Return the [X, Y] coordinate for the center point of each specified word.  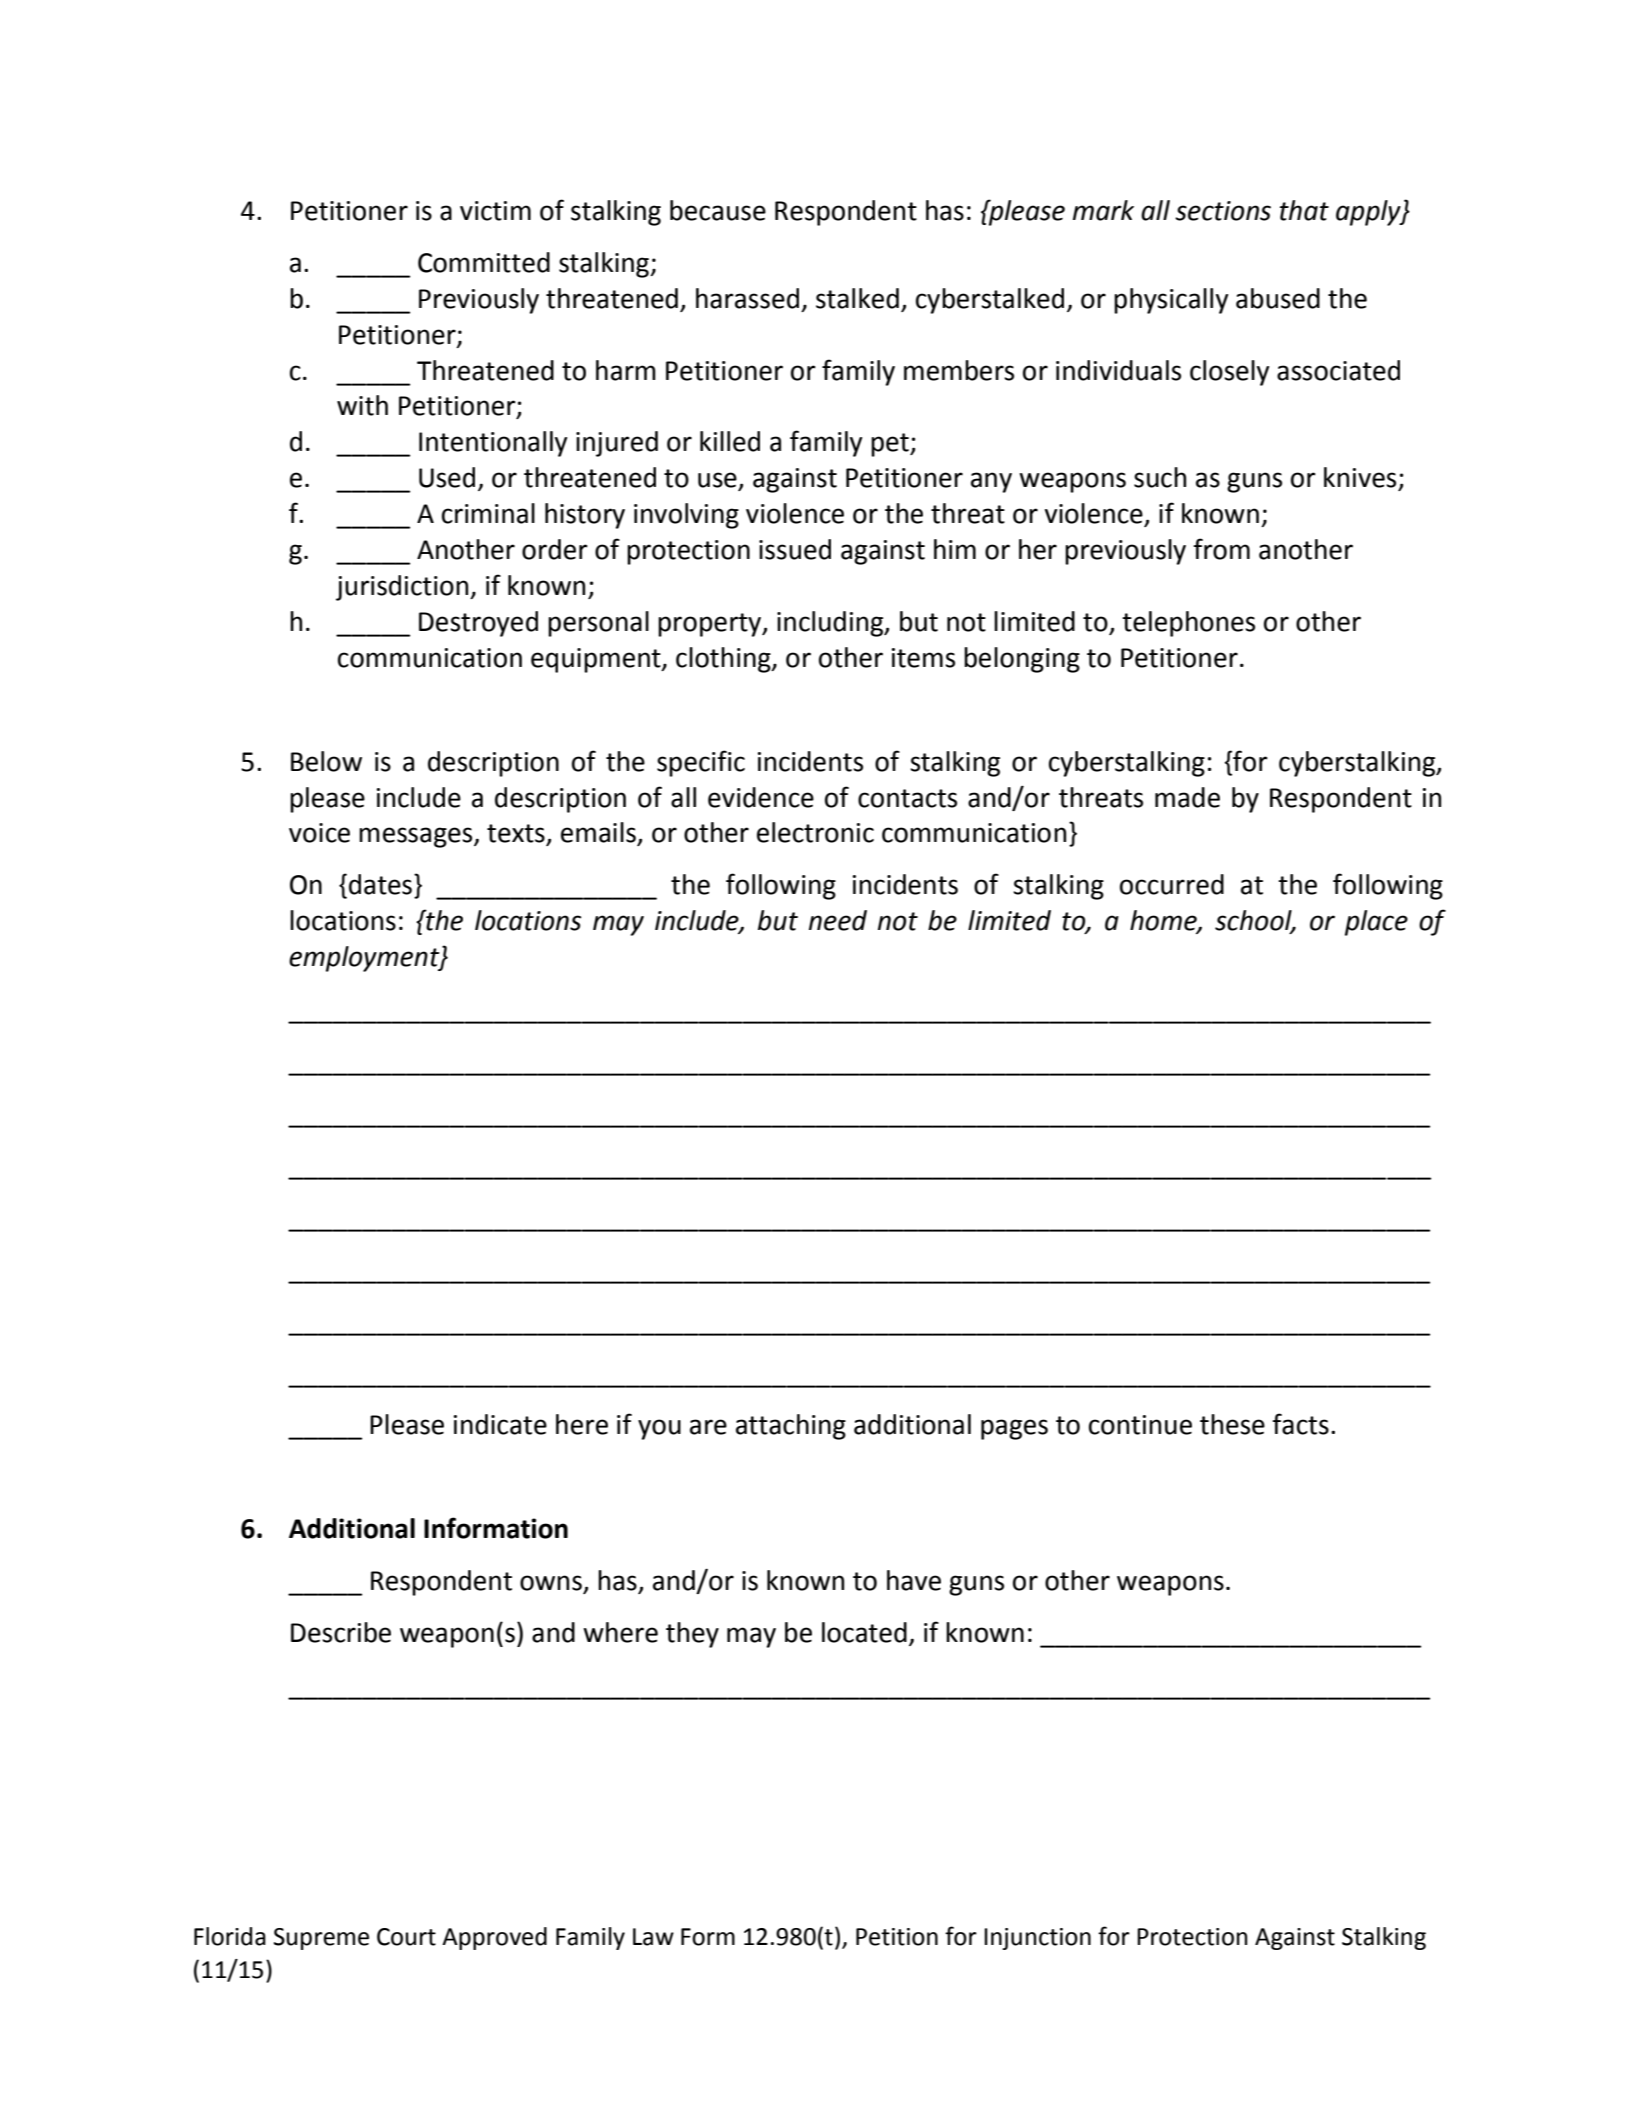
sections [1223, 211]
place [1376, 923]
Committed [484, 262]
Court [406, 1937]
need [838, 920]
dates [380, 884]
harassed [747, 298]
